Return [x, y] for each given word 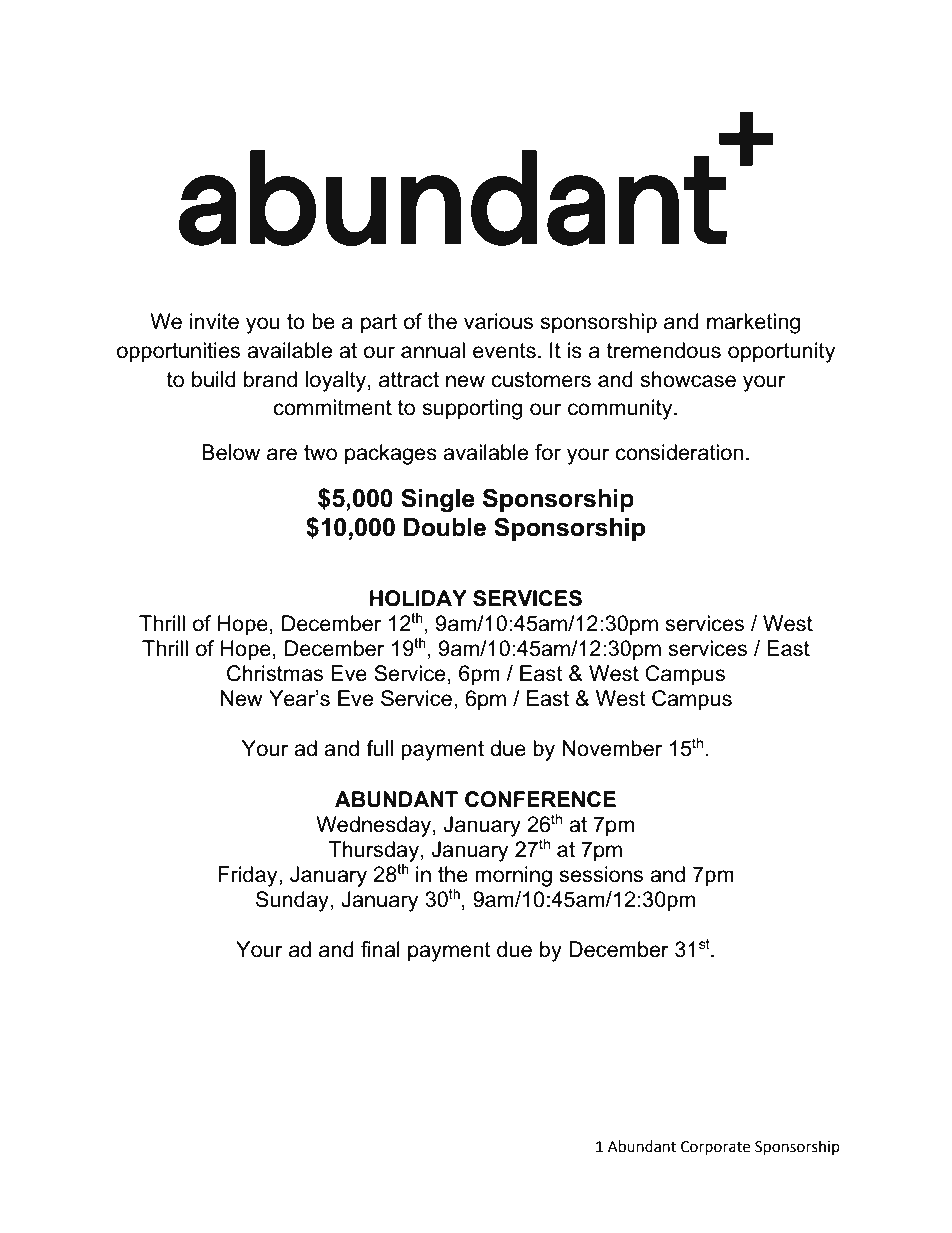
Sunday [293, 901]
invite [214, 321]
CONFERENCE [540, 799]
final [380, 949]
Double [445, 527]
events [504, 351]
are [282, 454]
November [612, 748]
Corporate [715, 1148]
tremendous [664, 350]
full [379, 748]
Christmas [275, 673]
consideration [679, 452]
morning [513, 876]
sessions [601, 874]
